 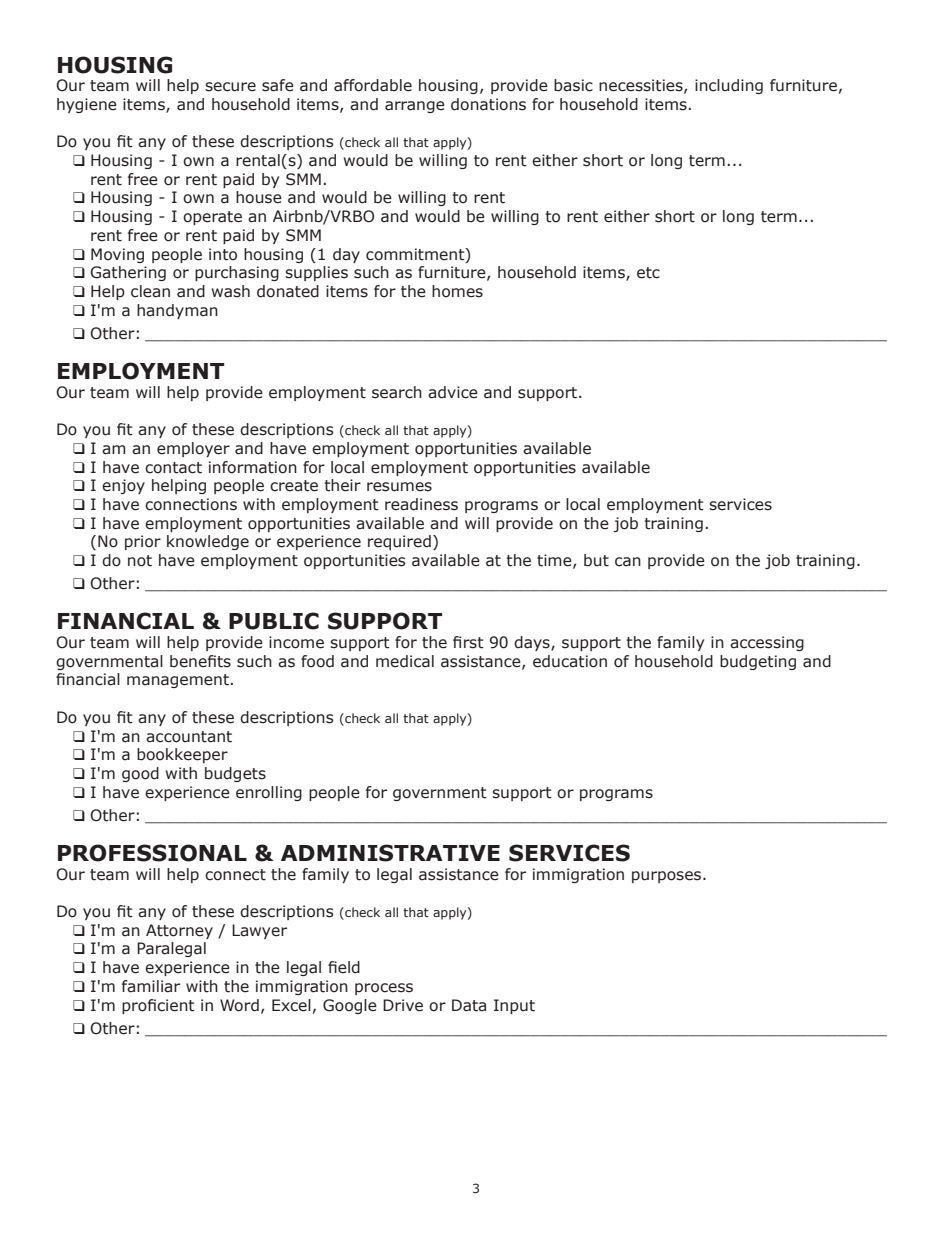 What do you see at coordinates (415, 107) in the screenshot?
I see `arrange` at bounding box center [415, 107].
